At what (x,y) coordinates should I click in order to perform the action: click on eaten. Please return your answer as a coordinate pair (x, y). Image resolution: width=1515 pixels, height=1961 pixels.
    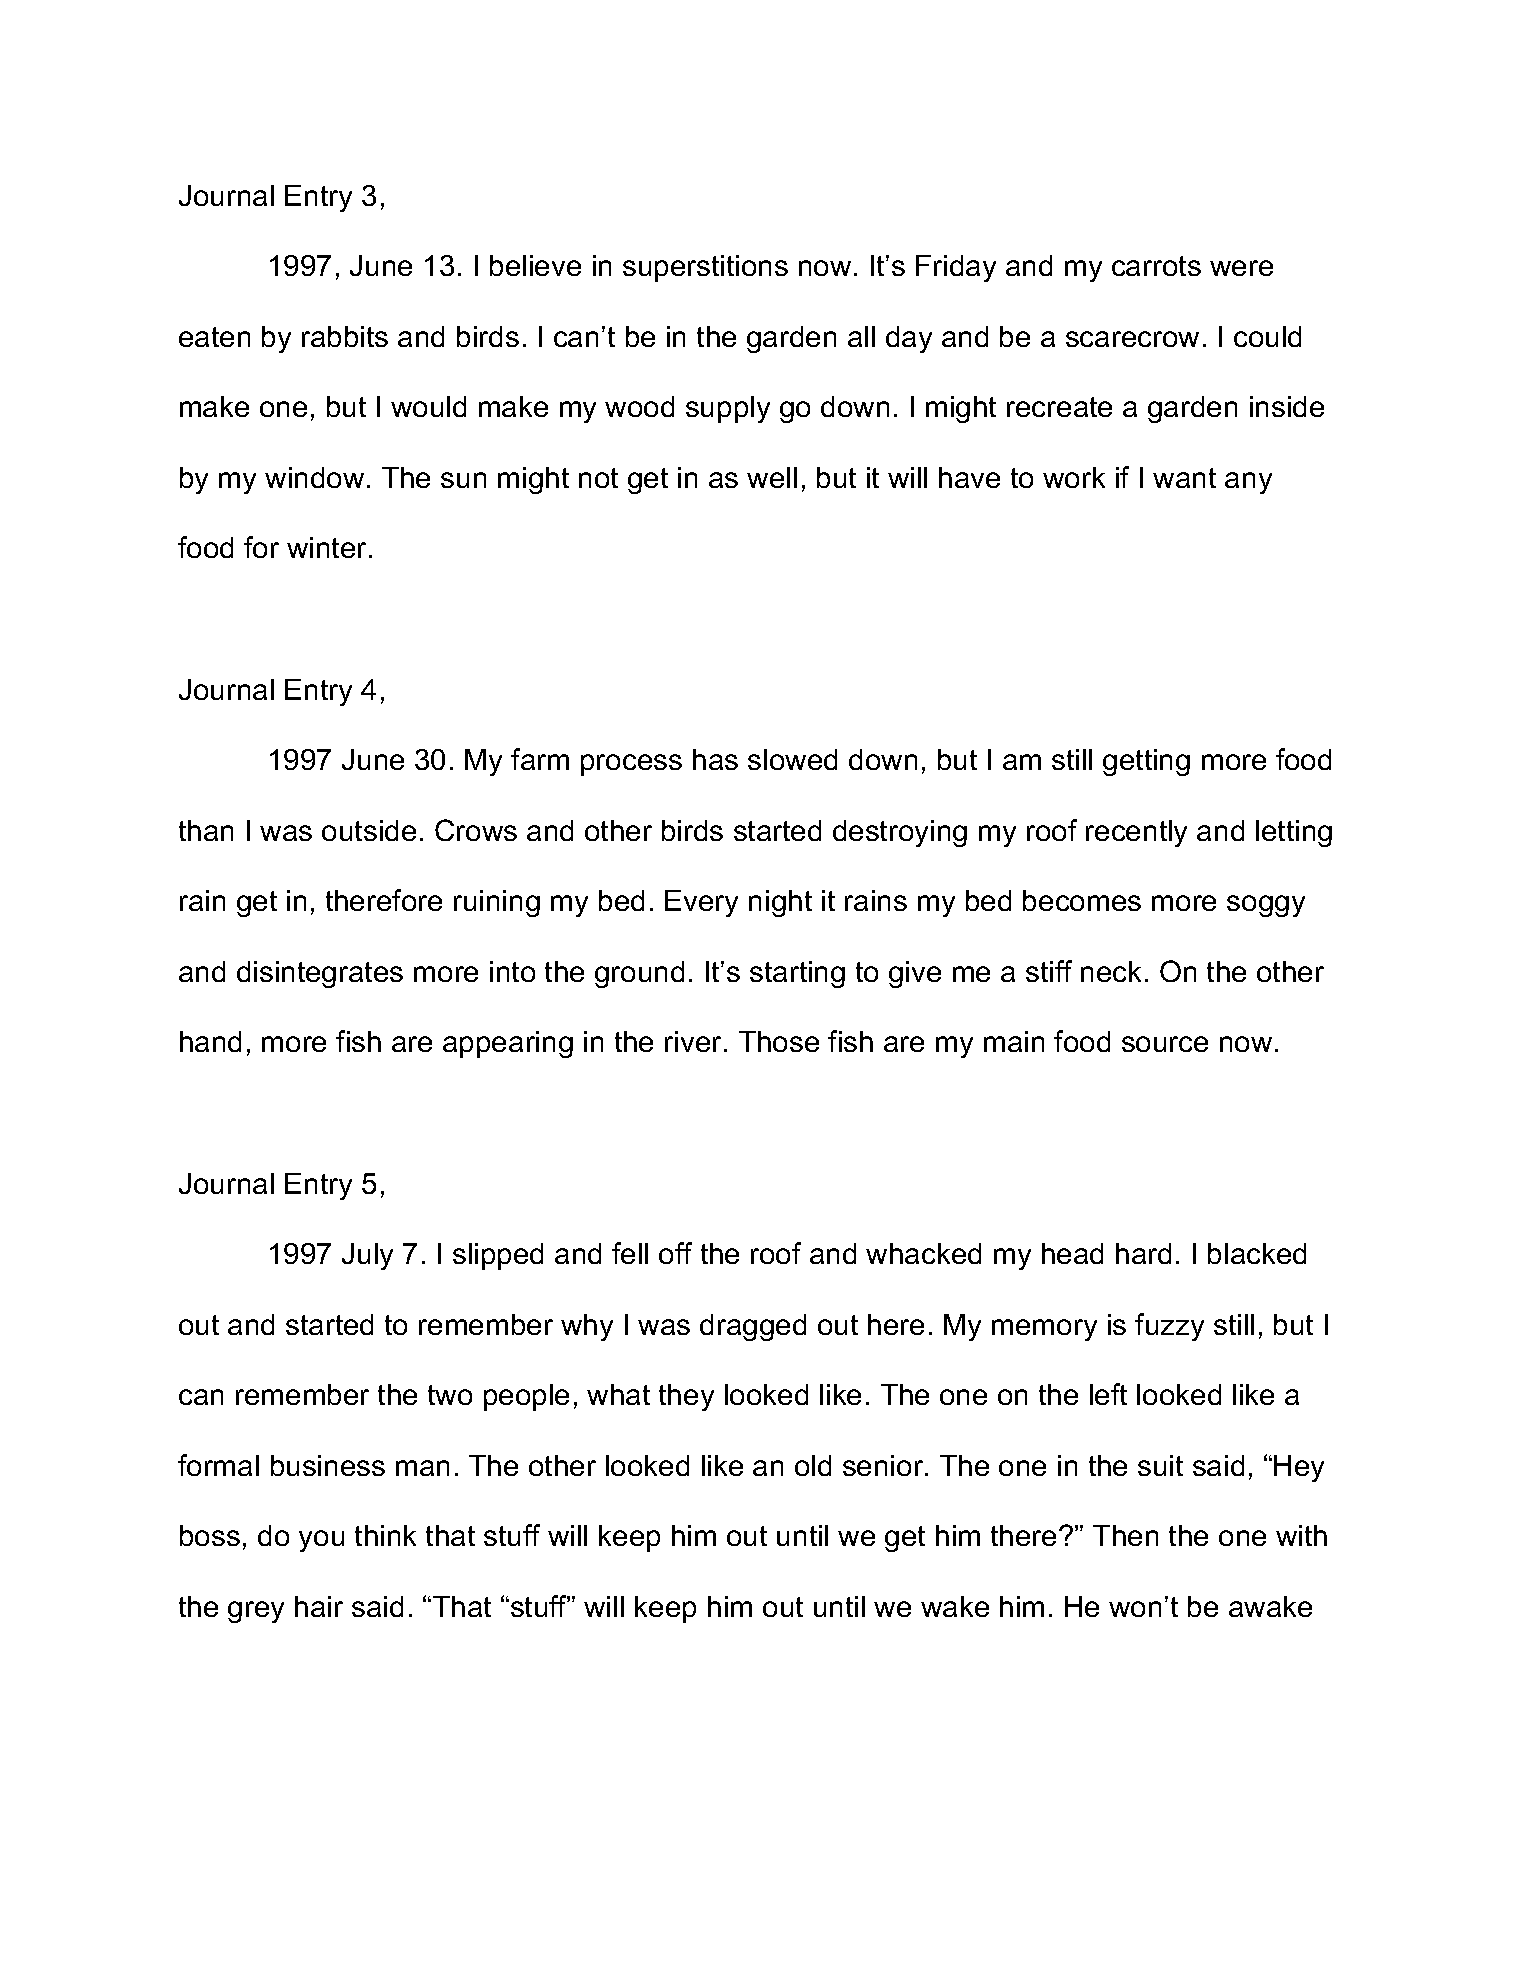
    Looking at the image, I should click on (214, 337).
